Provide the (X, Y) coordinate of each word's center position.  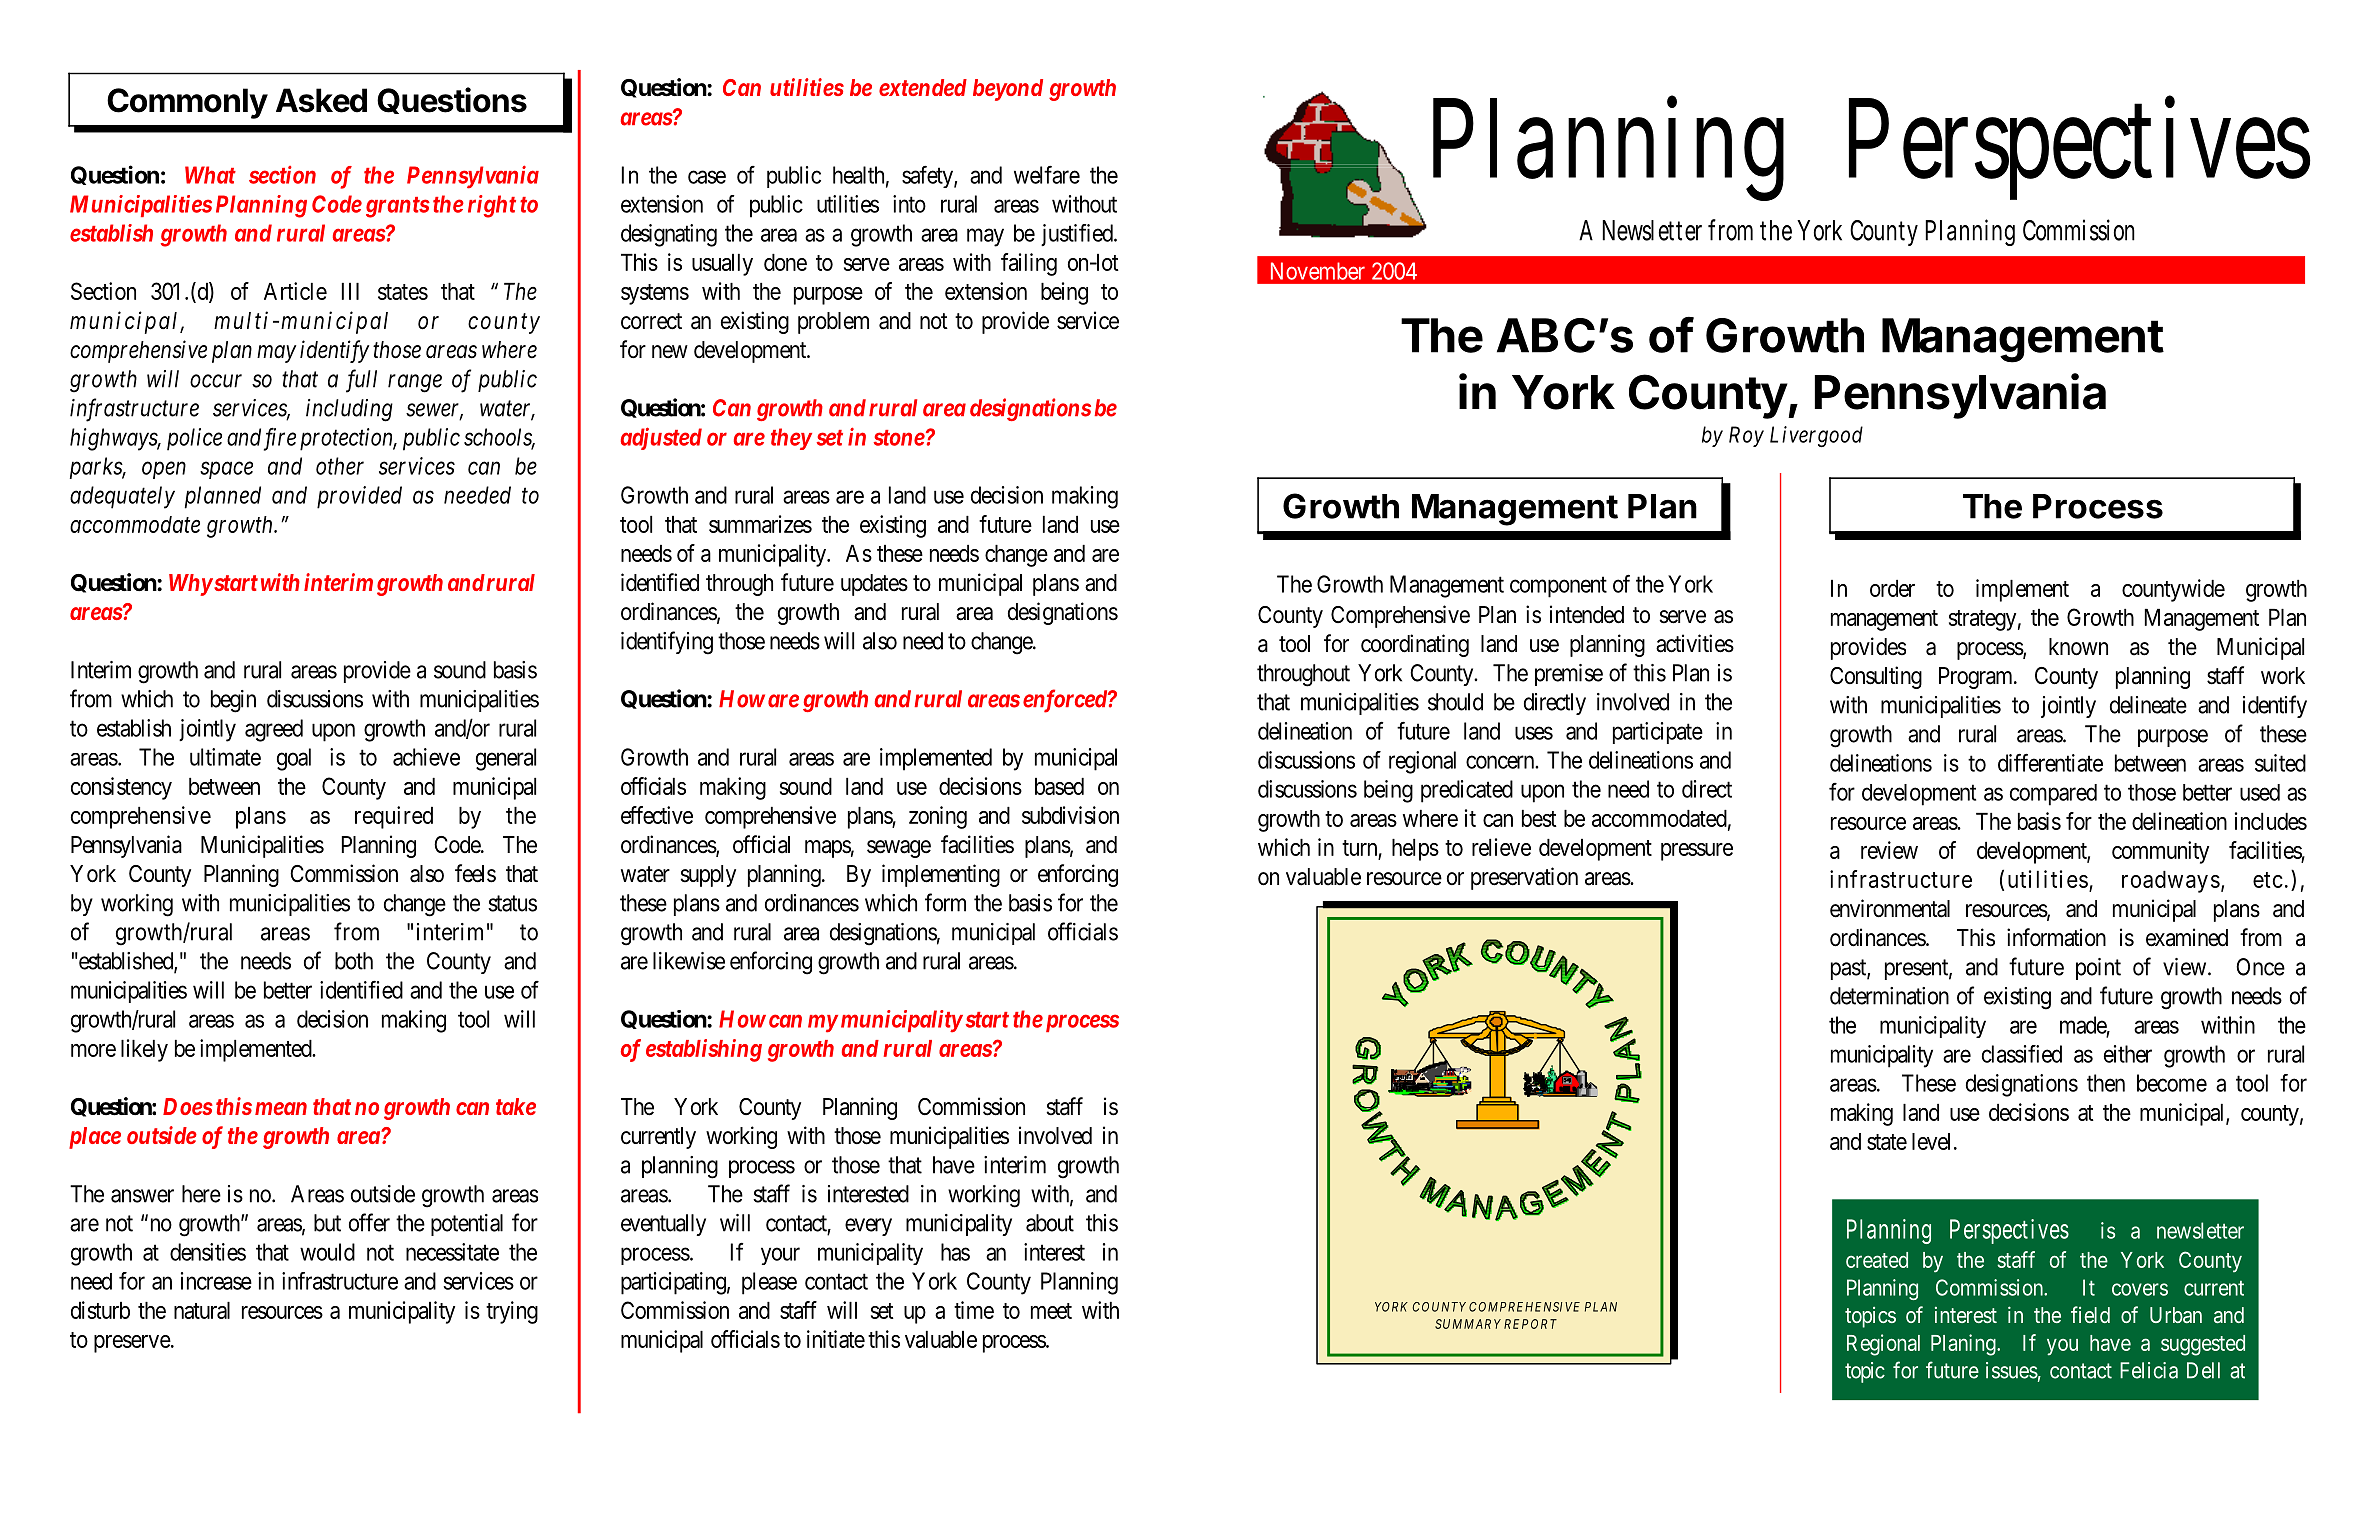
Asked (321, 100)
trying (512, 1312)
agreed (274, 730)
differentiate (2050, 762)
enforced (1066, 701)
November (1318, 271)
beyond (1008, 90)
